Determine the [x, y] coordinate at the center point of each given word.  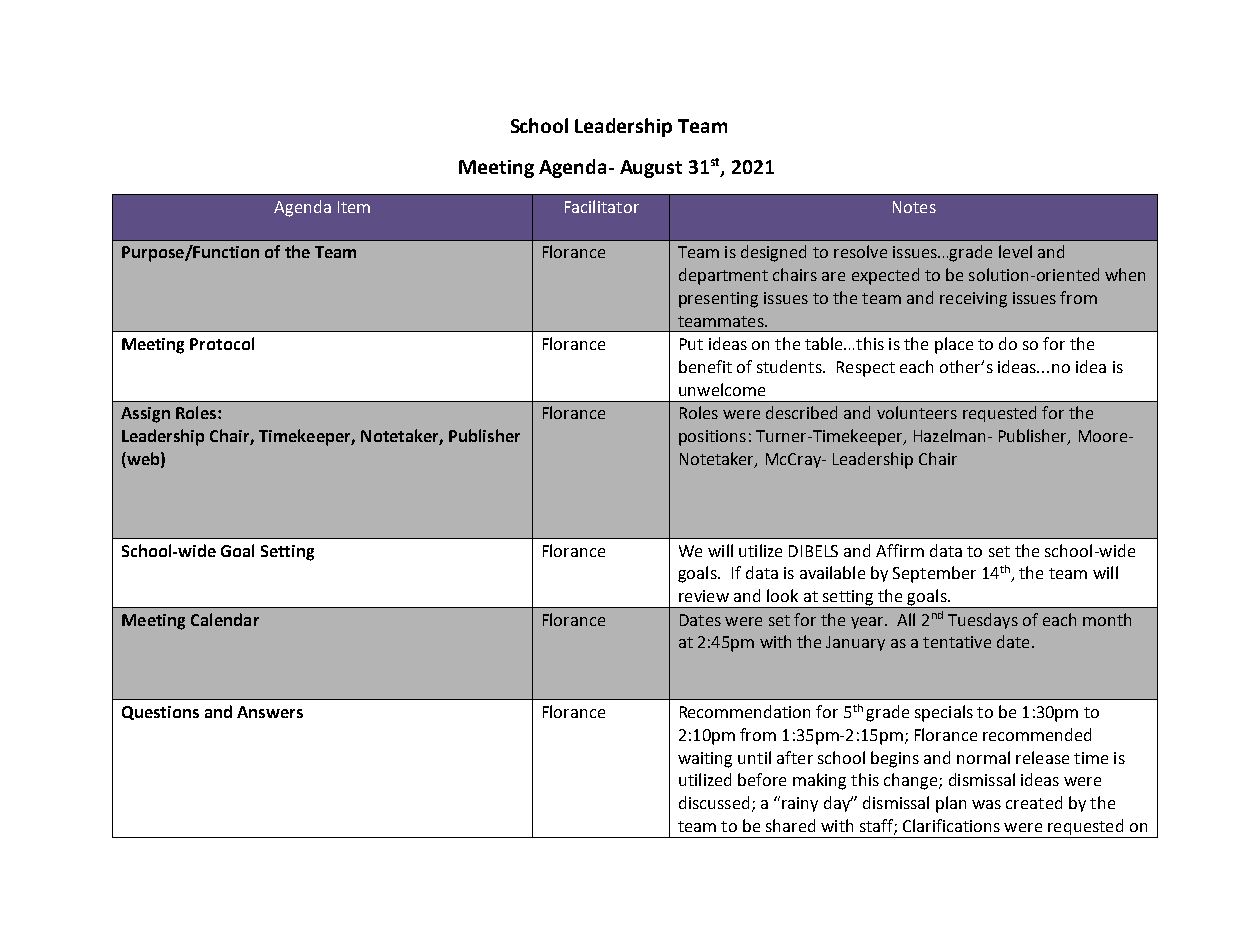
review [704, 596]
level [1015, 251]
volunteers [917, 412]
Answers [270, 712]
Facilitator [602, 206]
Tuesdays [983, 621]
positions [712, 438]
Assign [145, 415]
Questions [160, 713]
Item [354, 207]
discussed [714, 802]
